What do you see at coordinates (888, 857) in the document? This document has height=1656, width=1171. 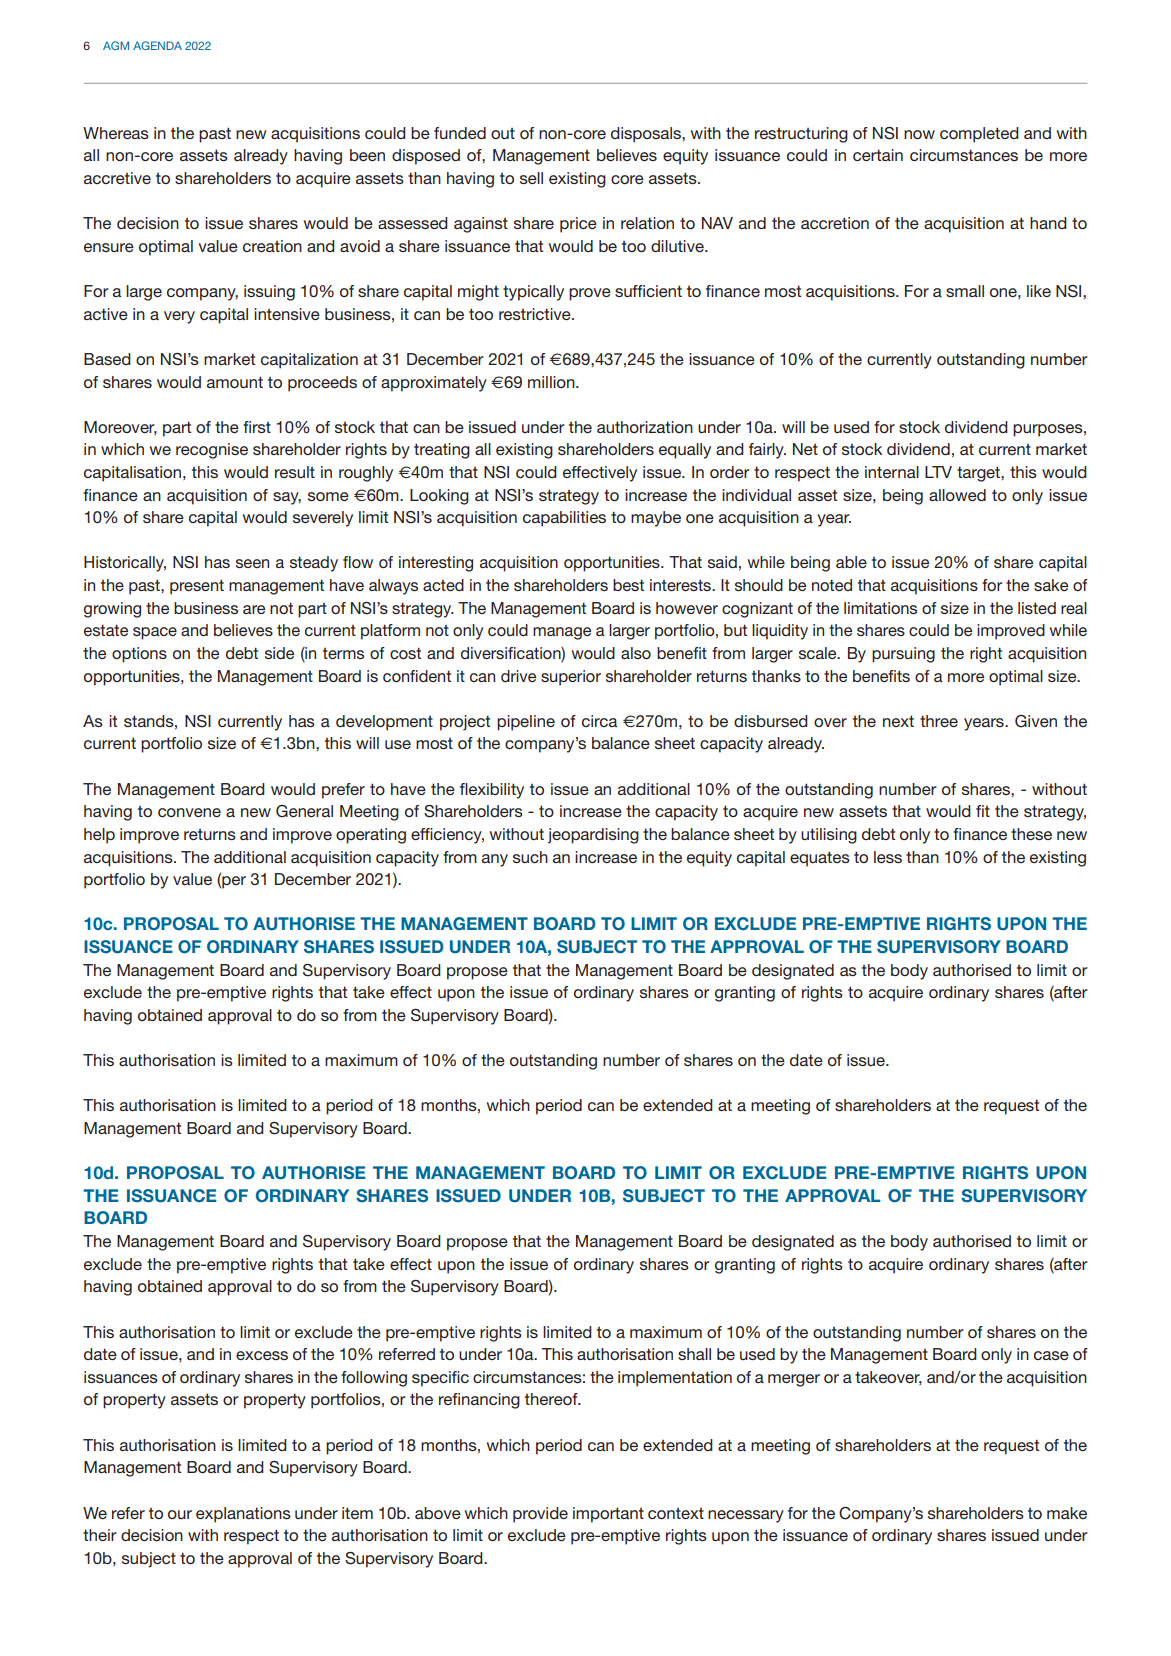 I see `less` at bounding box center [888, 857].
